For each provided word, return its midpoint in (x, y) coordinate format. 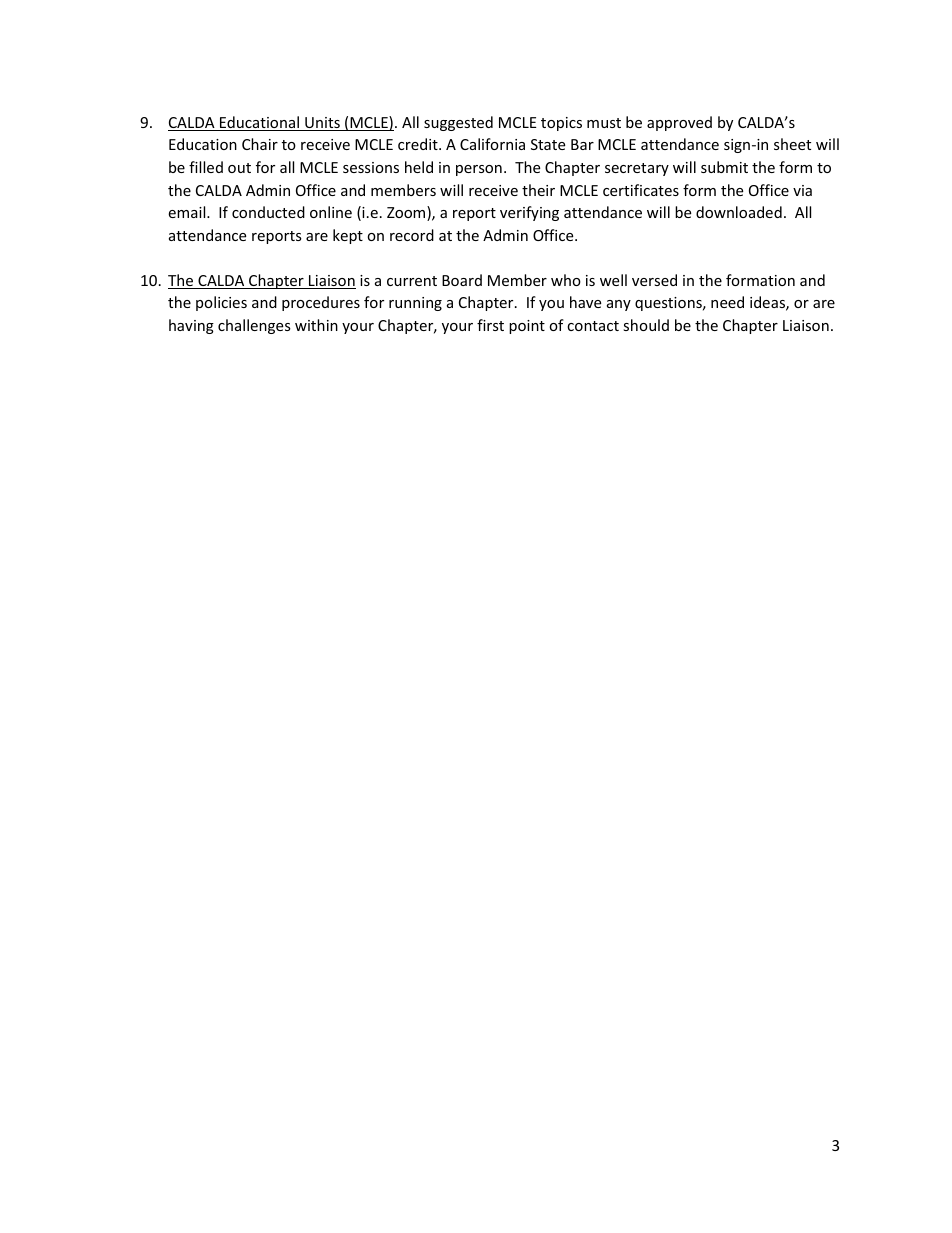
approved (679, 123)
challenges (254, 326)
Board (462, 280)
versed (654, 280)
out (239, 168)
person (479, 170)
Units (322, 124)
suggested (458, 123)
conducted (268, 212)
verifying (529, 213)
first (490, 325)
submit (724, 167)
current (412, 281)
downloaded (739, 212)
